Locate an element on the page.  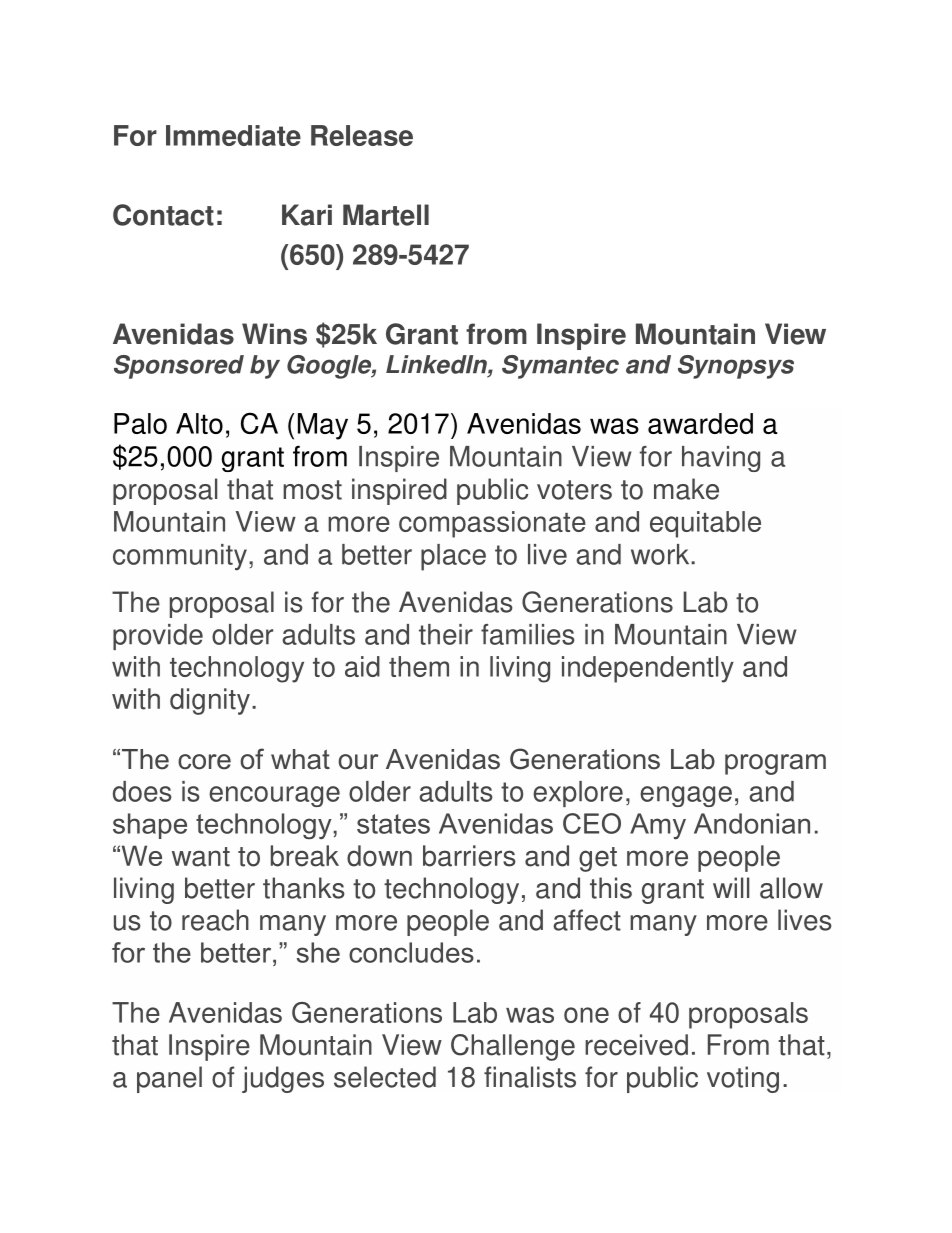
barriers is located at coordinates (469, 856).
